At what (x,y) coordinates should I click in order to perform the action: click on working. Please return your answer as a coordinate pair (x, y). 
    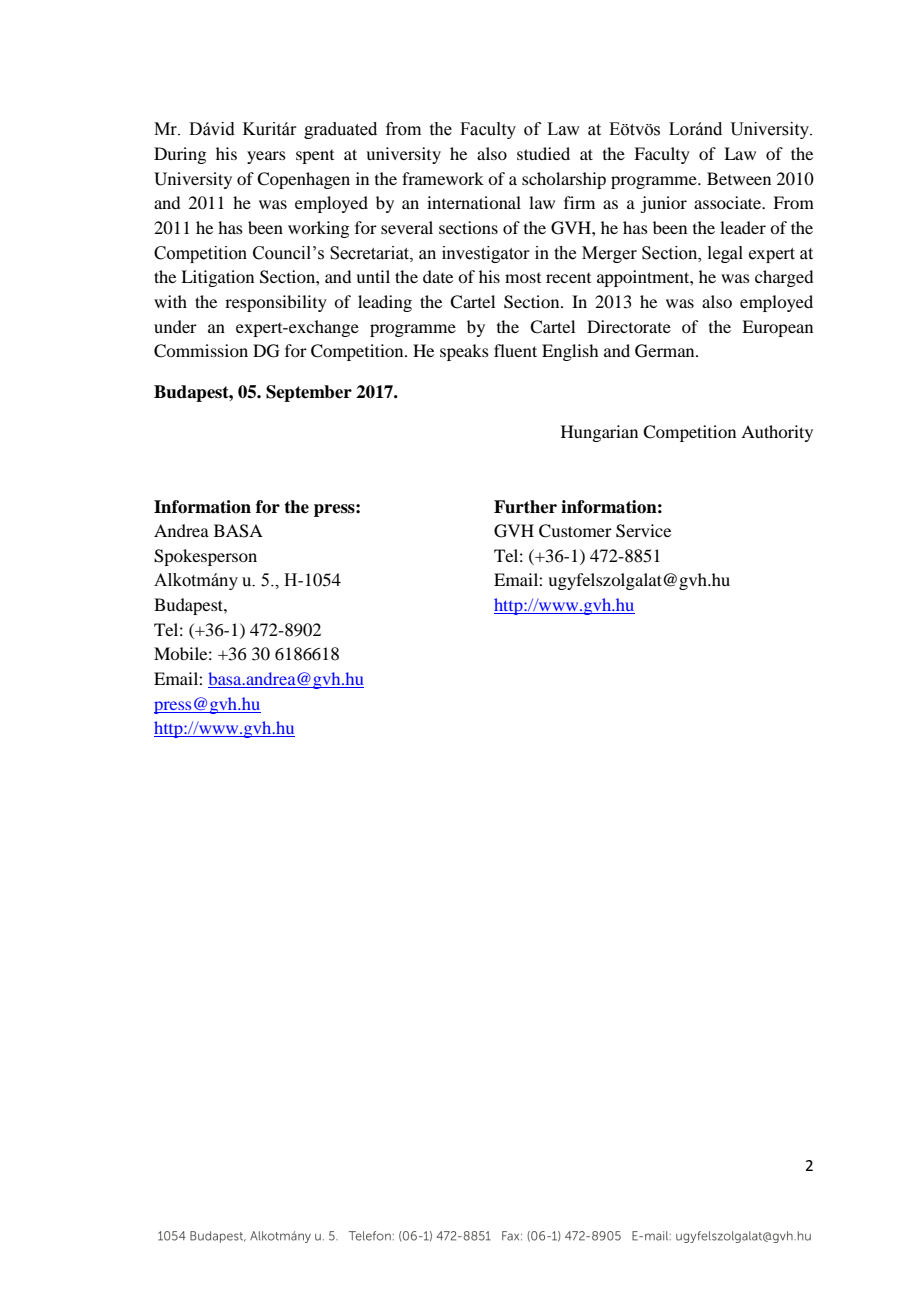
    Looking at the image, I should click on (318, 229).
